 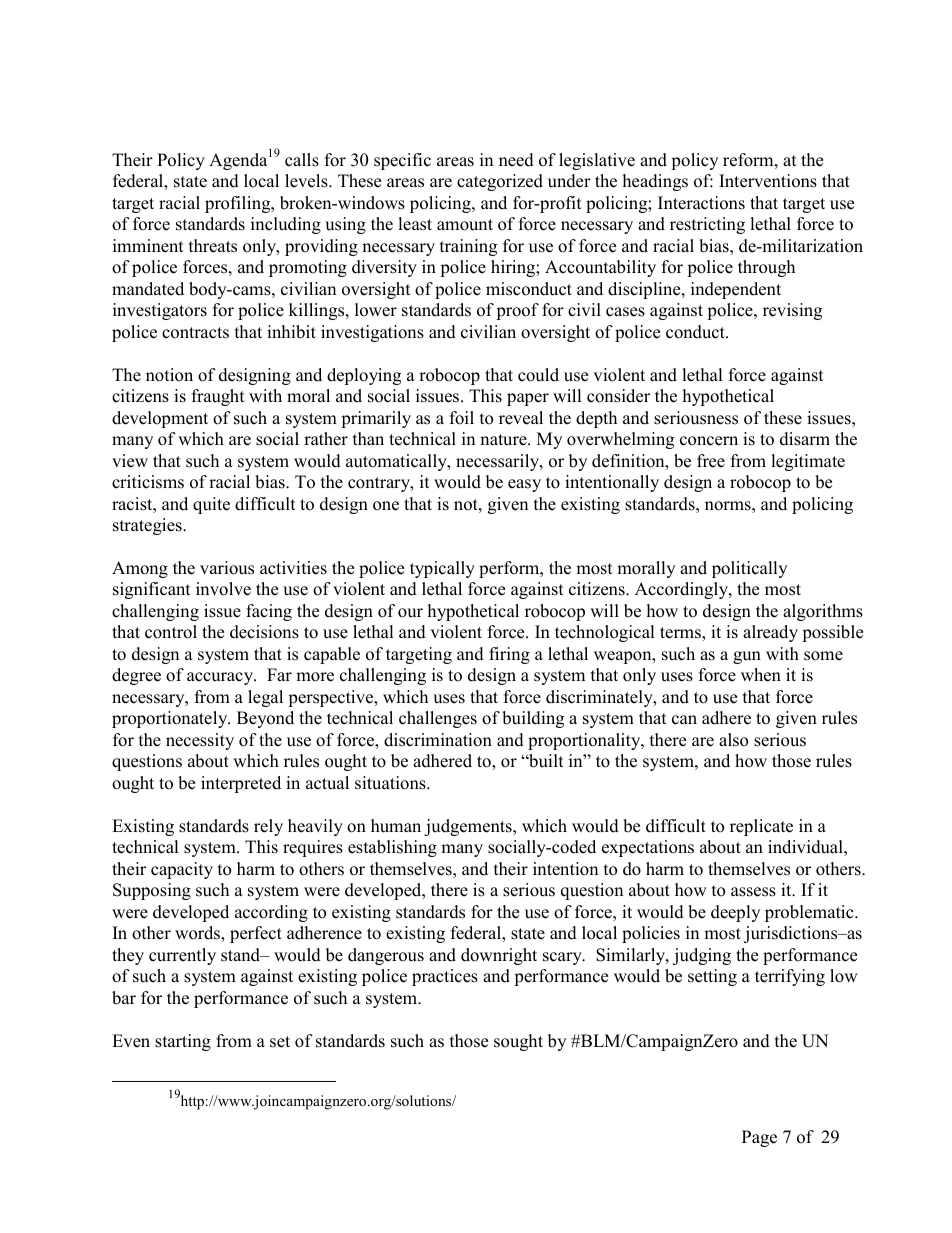 What do you see at coordinates (241, 784) in the page?
I see `interpreted` at bounding box center [241, 784].
